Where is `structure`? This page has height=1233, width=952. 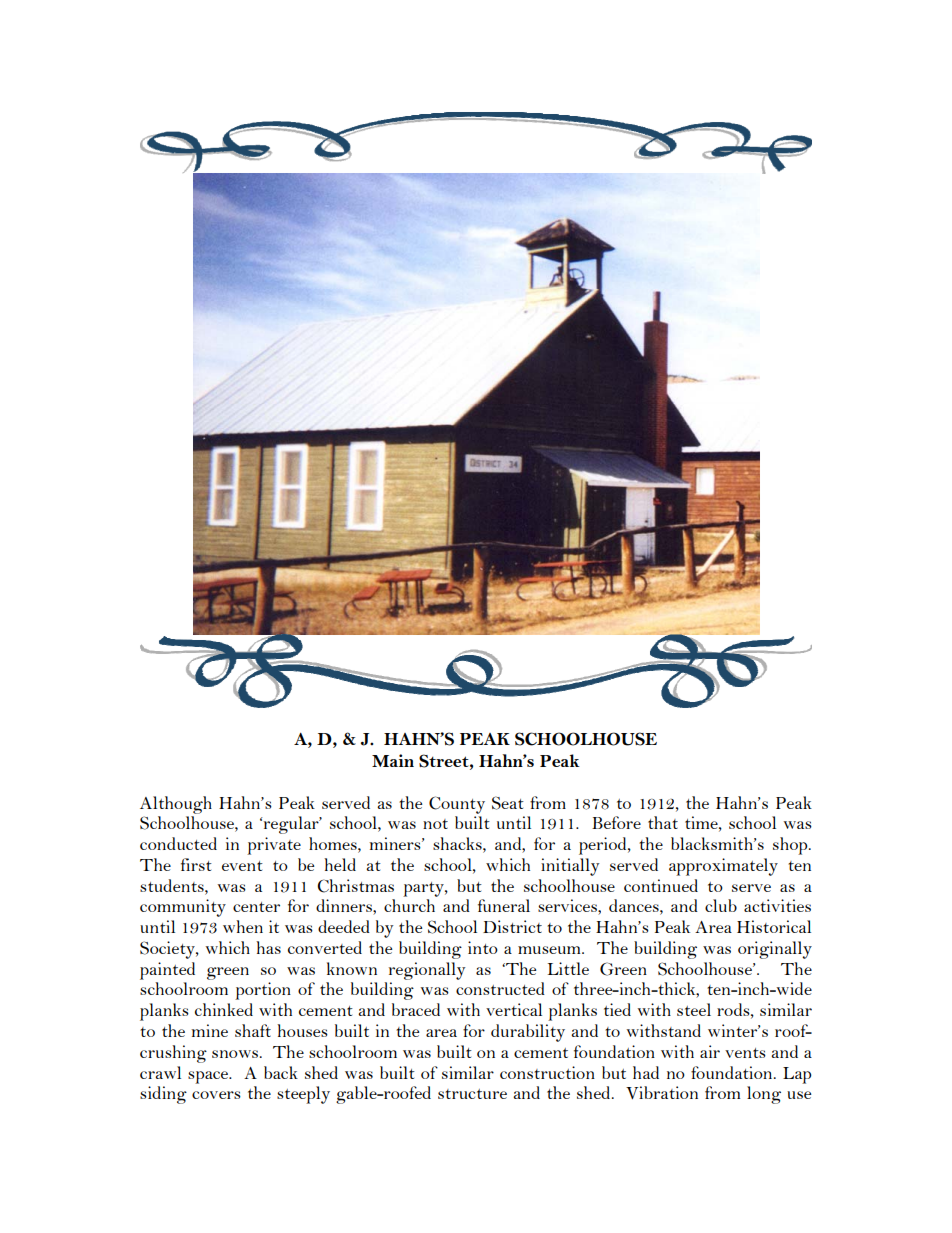 structure is located at coordinates (472, 1094).
